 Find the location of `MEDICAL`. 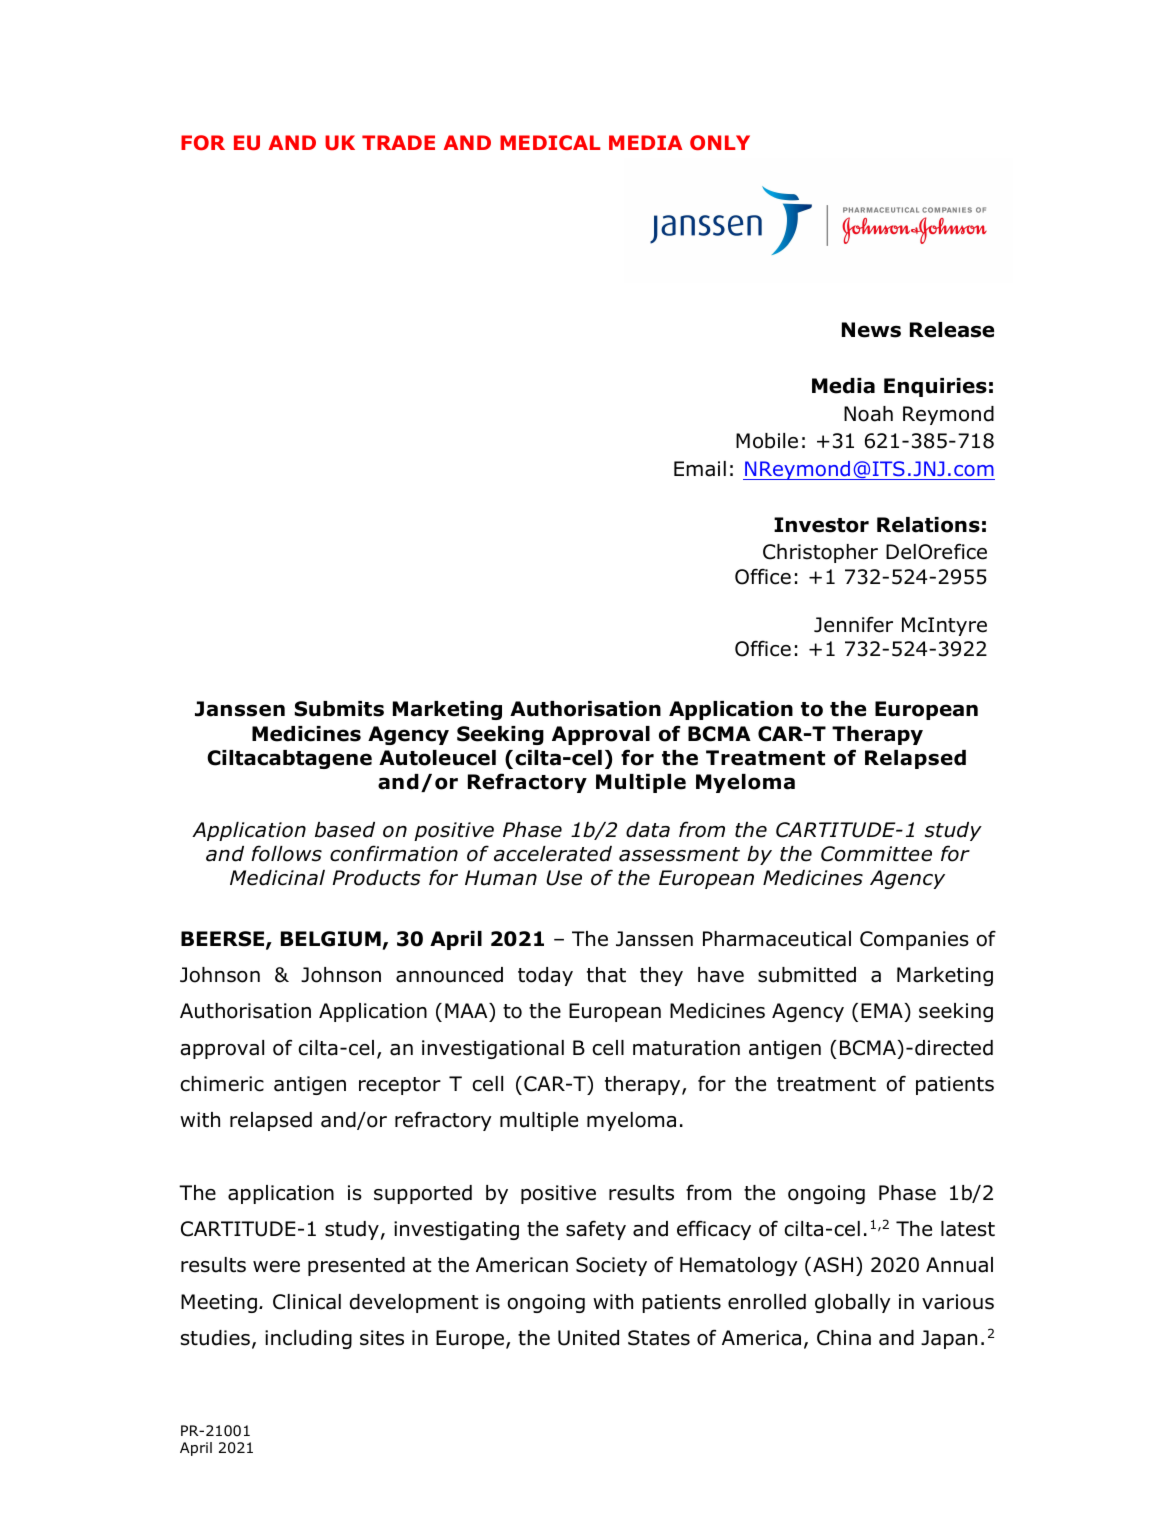

MEDICAL is located at coordinates (550, 142).
